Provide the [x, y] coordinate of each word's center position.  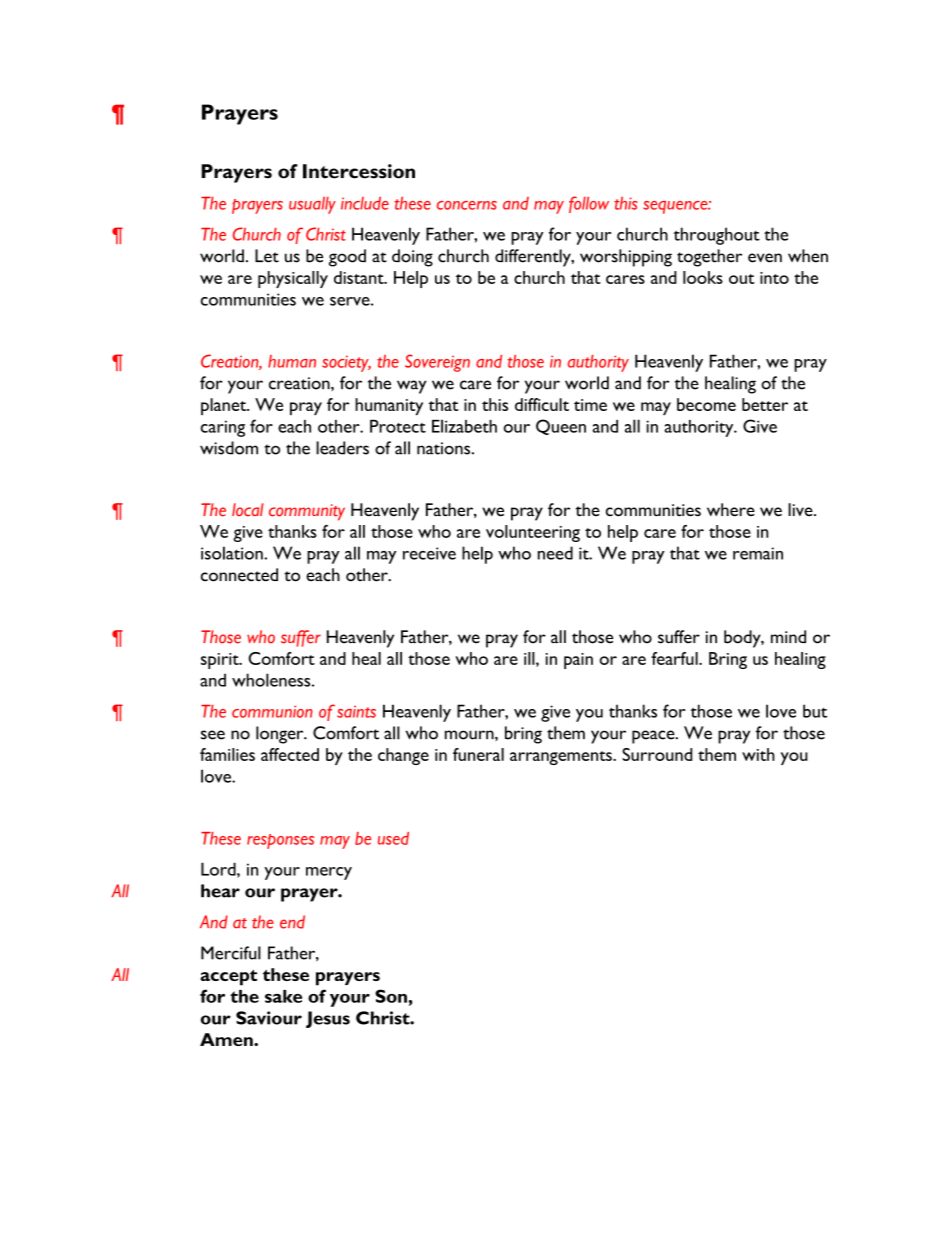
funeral [478, 754]
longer [281, 735]
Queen [561, 427]
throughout [717, 236]
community [307, 512]
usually [312, 205]
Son [391, 996]
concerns [467, 205]
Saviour [269, 1018]
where [731, 510]
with [758, 754]
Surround [657, 754]
